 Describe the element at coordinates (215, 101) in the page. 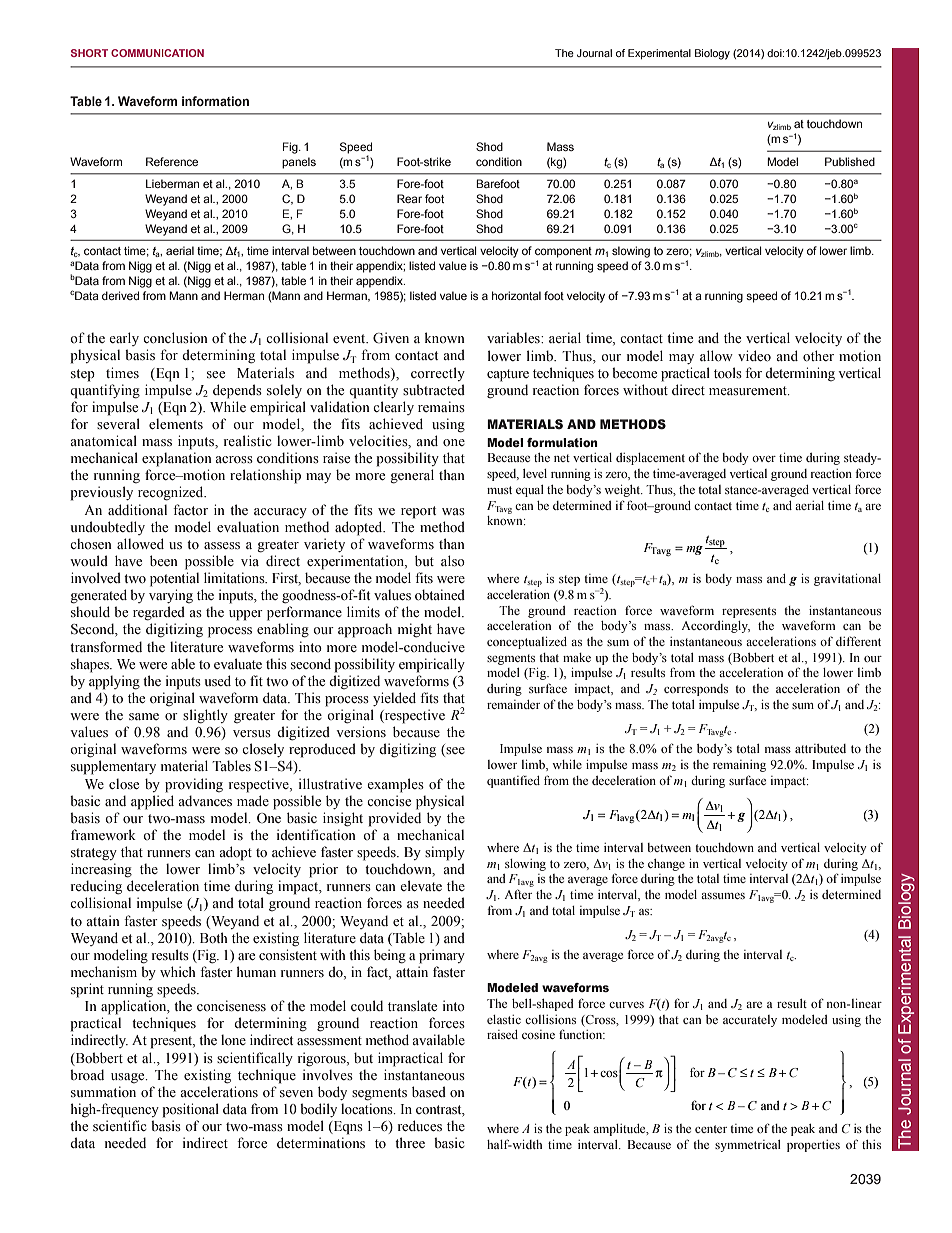

I see `information` at that location.
